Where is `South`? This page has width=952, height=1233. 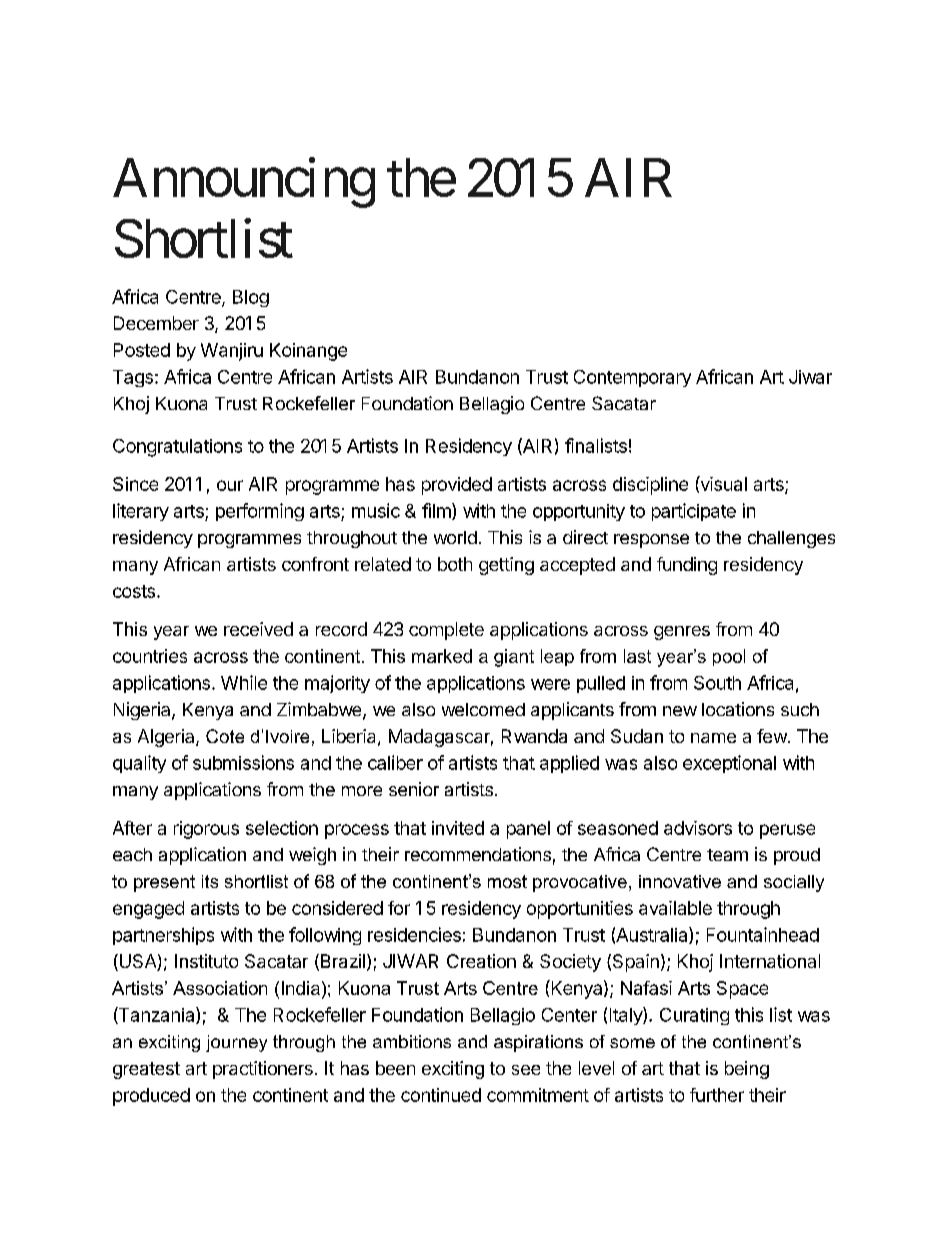 South is located at coordinates (717, 683).
